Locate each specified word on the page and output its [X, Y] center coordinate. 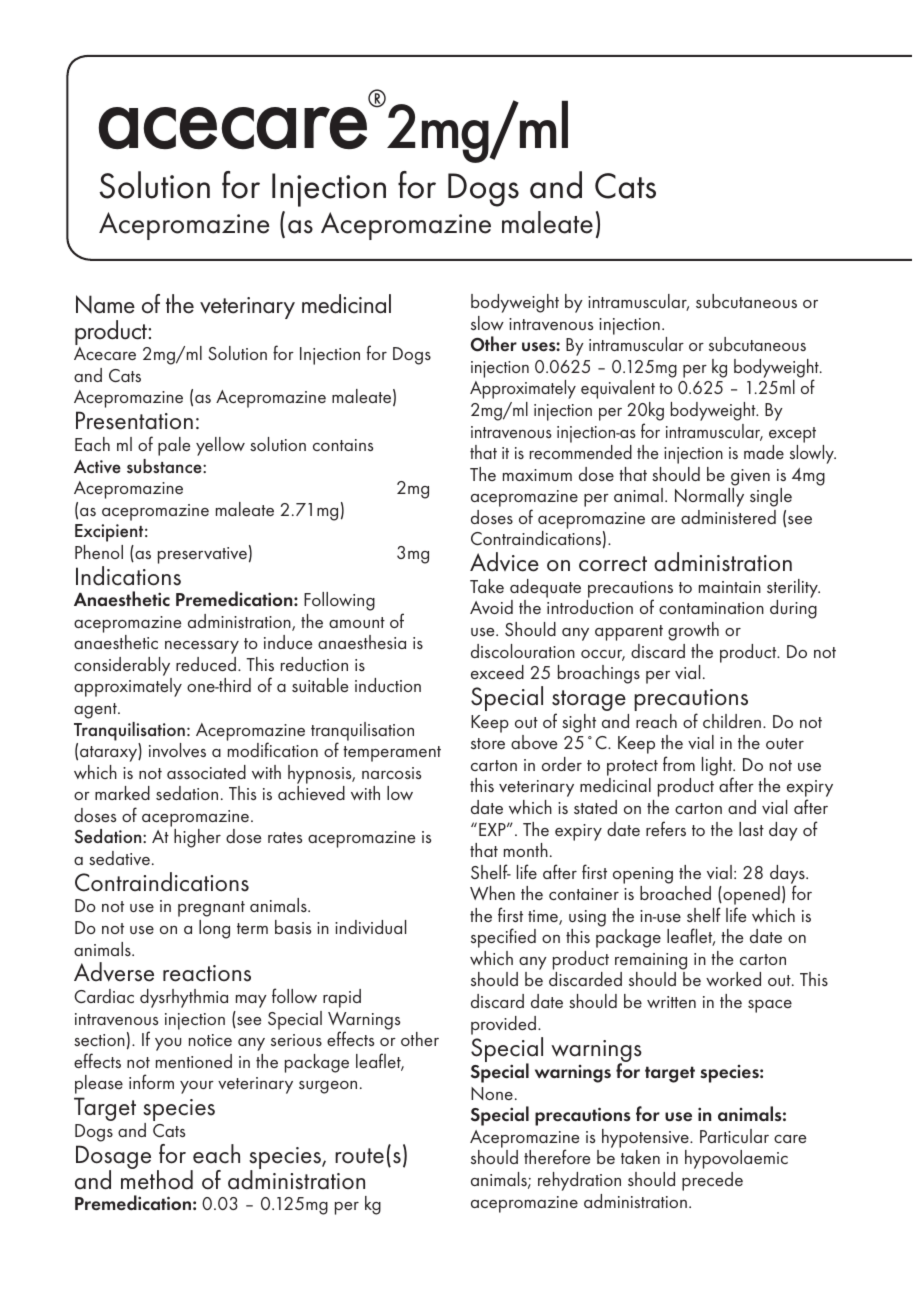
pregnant [211, 909]
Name [105, 304]
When [492, 893]
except [792, 435]
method [157, 1179]
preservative [202, 555]
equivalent [618, 389]
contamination [711, 608]
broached [675, 893]
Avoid [491, 607]
